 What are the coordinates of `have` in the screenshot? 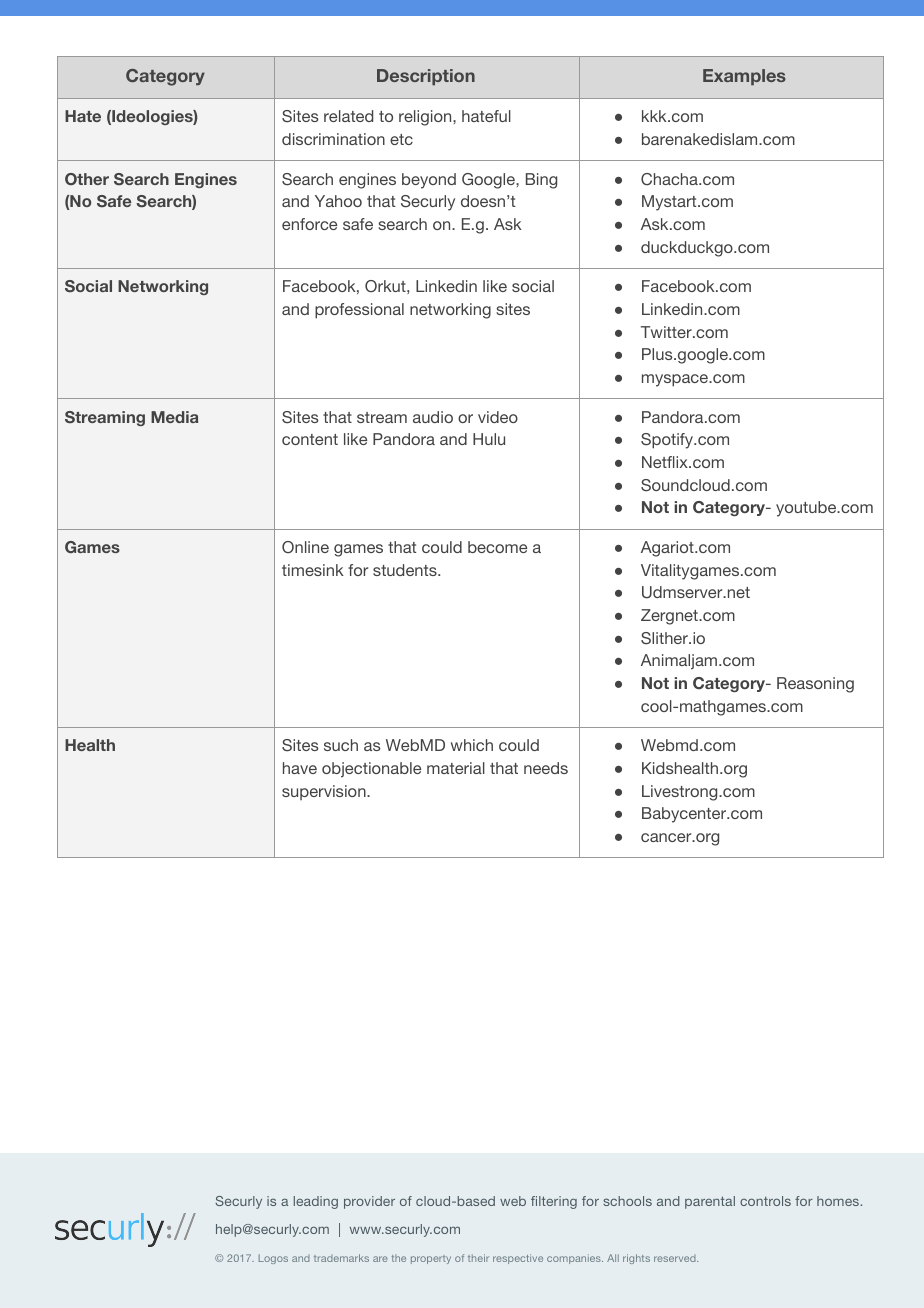 It's located at (300, 768).
